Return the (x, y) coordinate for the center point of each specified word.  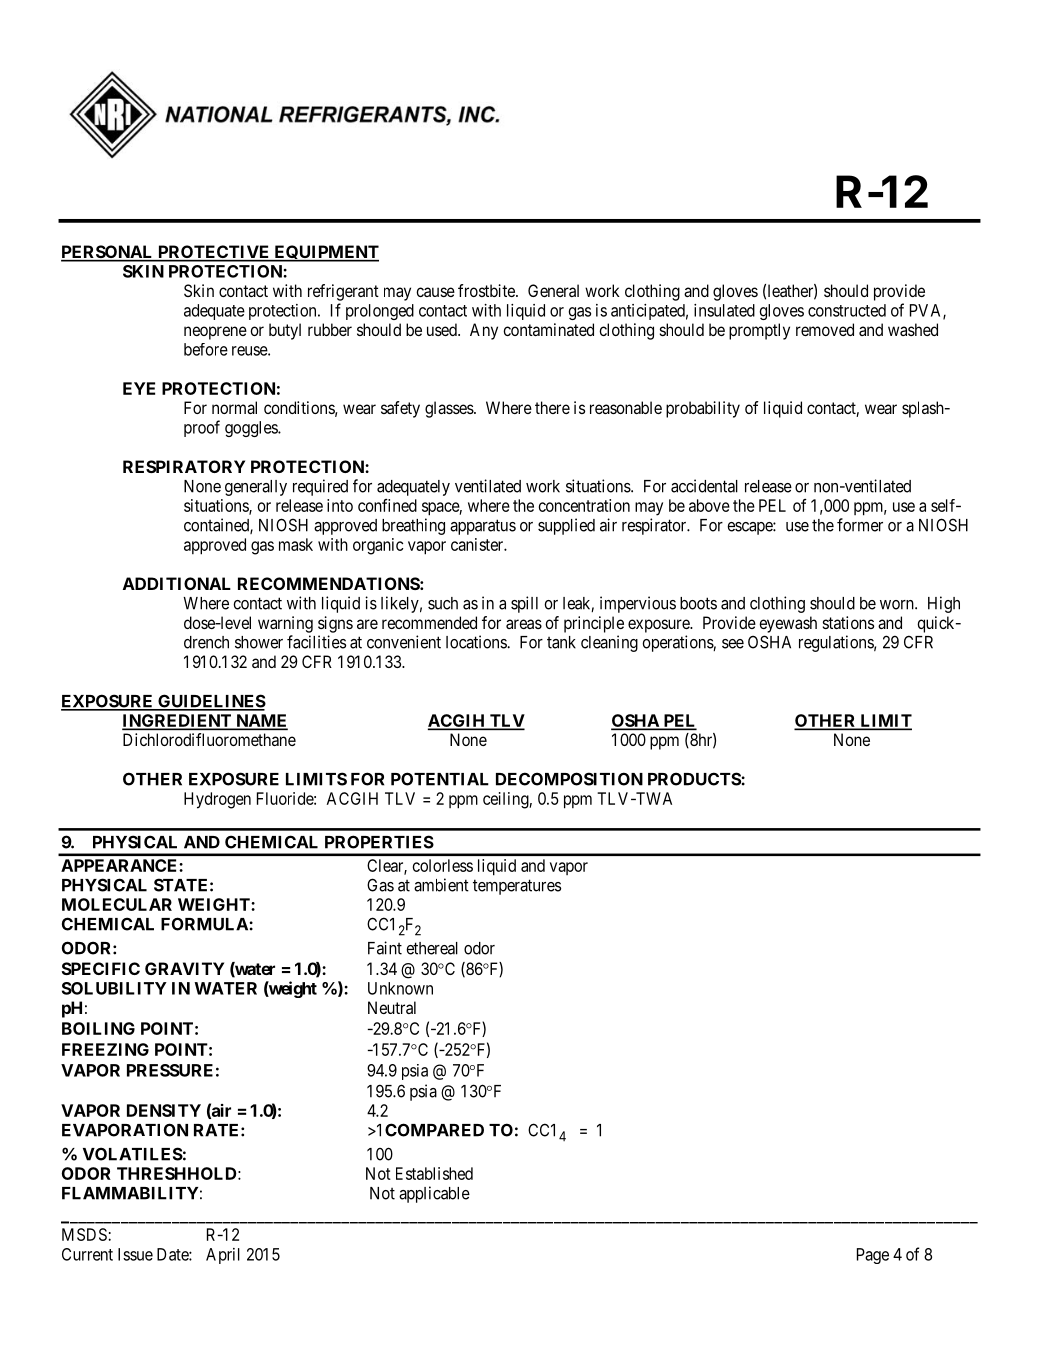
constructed (847, 310)
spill (524, 604)
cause (435, 292)
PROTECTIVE (214, 253)
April (223, 1256)
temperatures (517, 887)
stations (848, 622)
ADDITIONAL (177, 583)
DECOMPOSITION (569, 779)
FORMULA (205, 924)
